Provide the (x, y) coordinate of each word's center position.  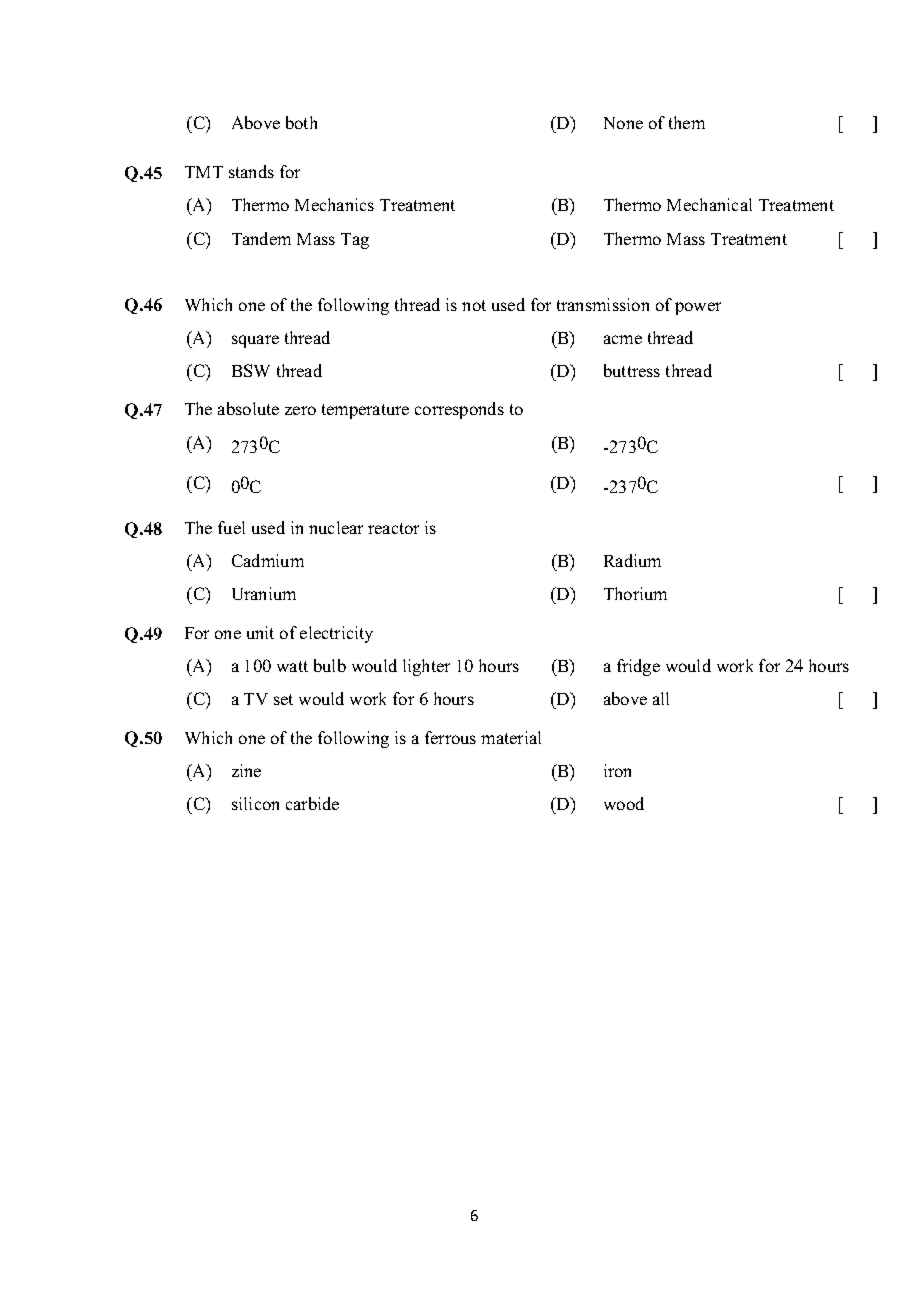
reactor (393, 528)
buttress (632, 370)
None (623, 123)
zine (246, 770)
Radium (632, 560)
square (255, 341)
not (474, 305)
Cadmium (268, 560)
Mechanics (334, 204)
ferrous (450, 737)
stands (251, 171)
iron (617, 770)
